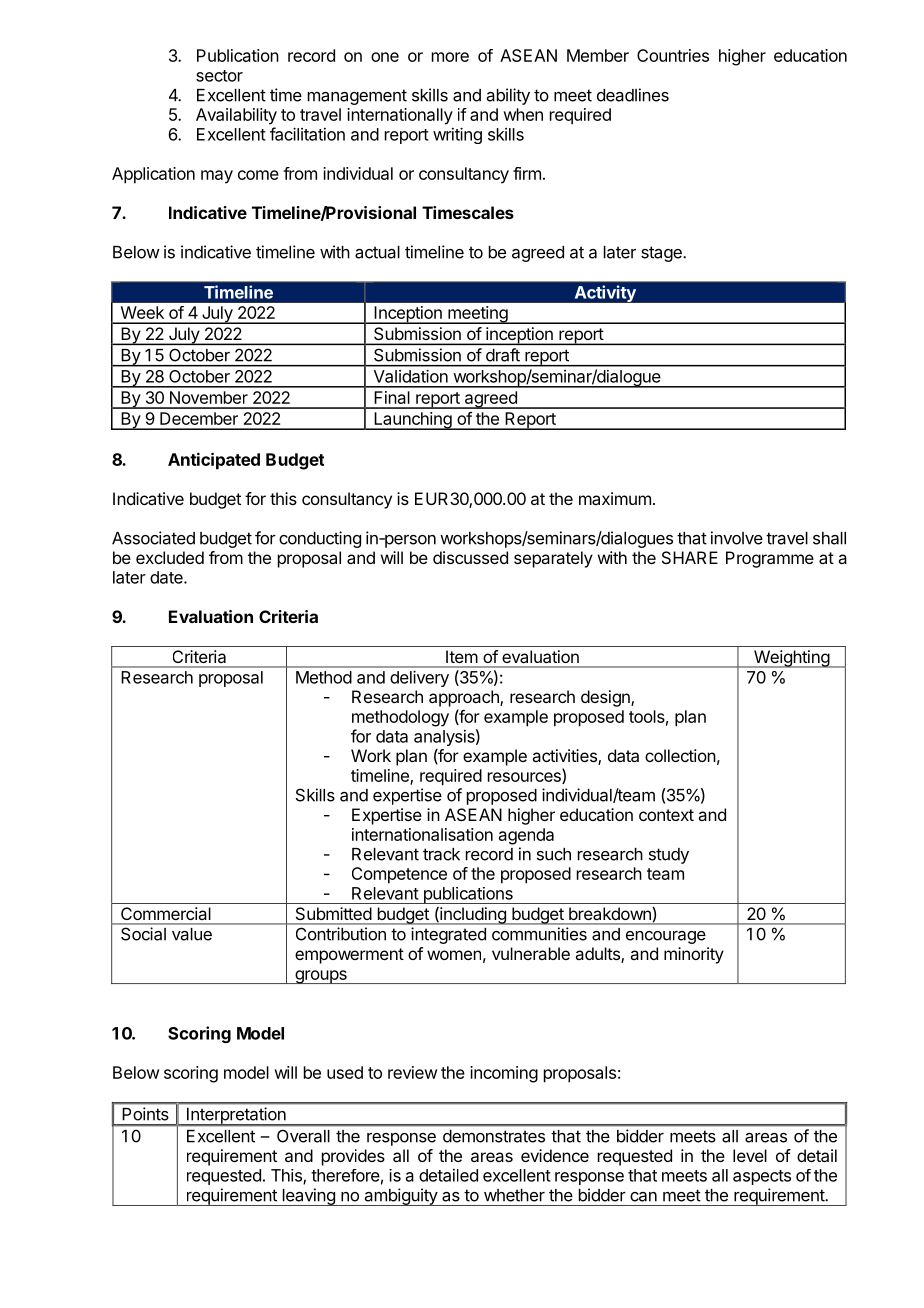  I want to click on level, so click(750, 1155).
